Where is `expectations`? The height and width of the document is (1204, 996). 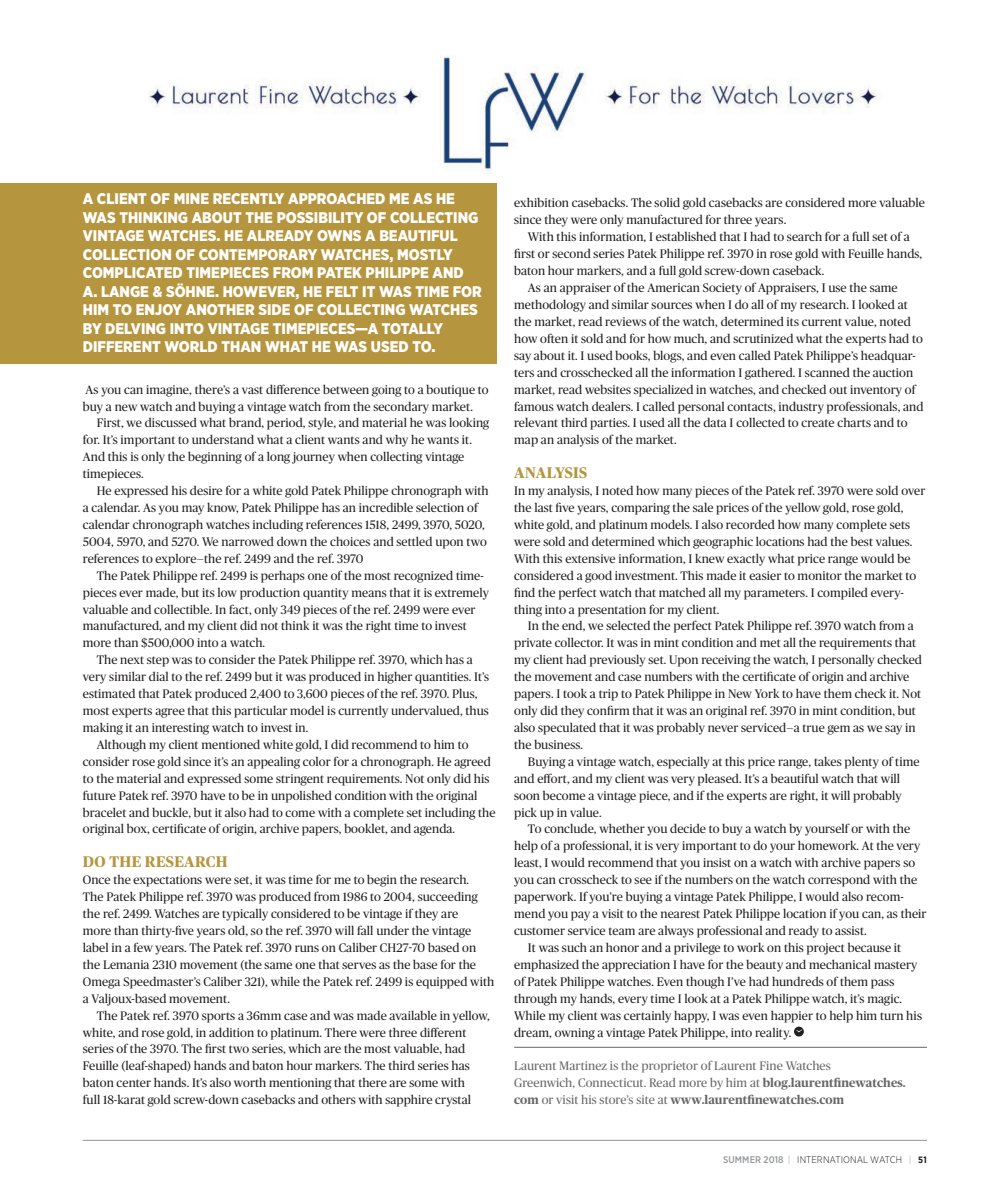 expectations is located at coordinates (167, 881).
